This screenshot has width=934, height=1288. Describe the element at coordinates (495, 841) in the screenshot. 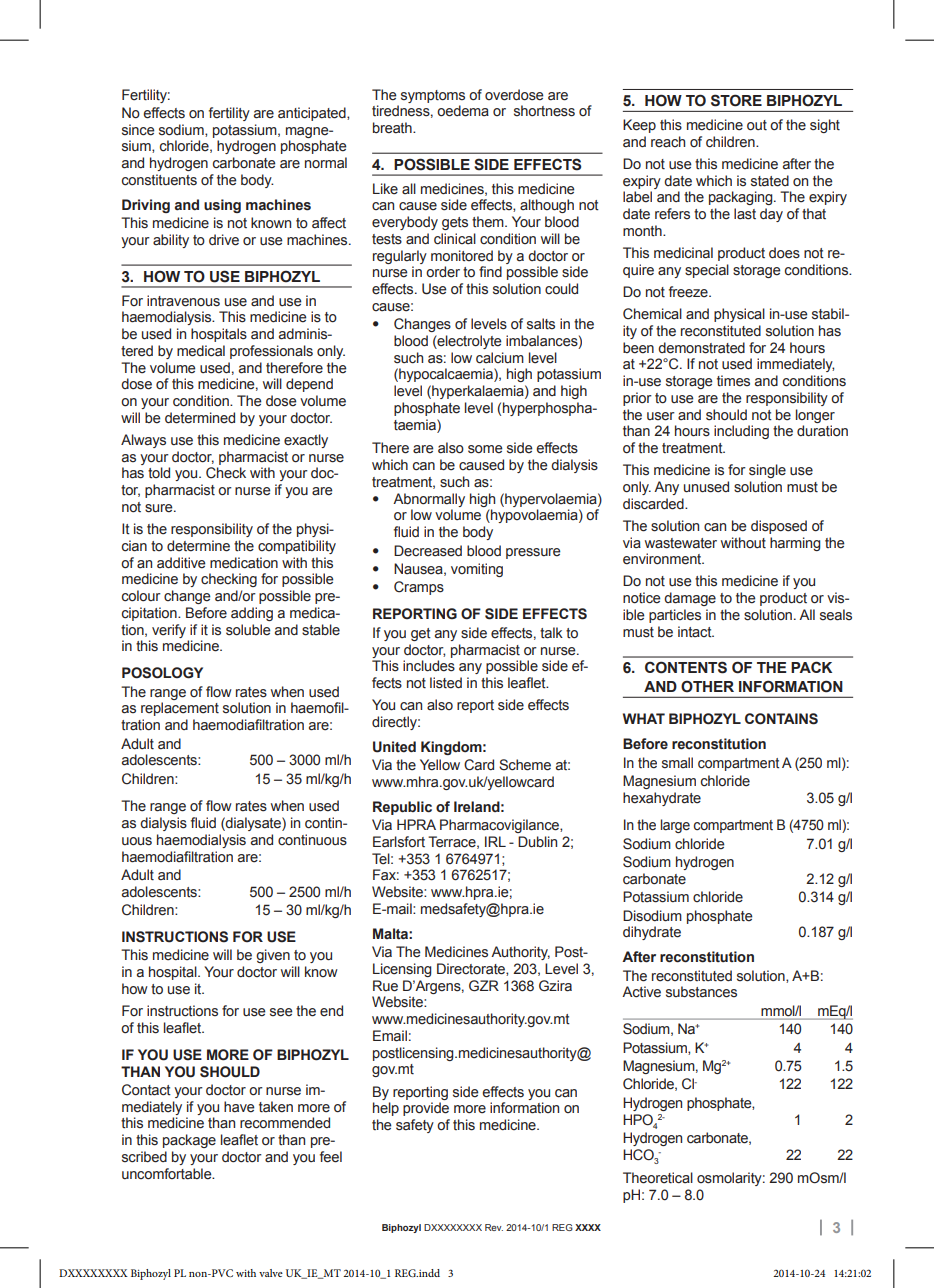

I see `IRL` at that location.
